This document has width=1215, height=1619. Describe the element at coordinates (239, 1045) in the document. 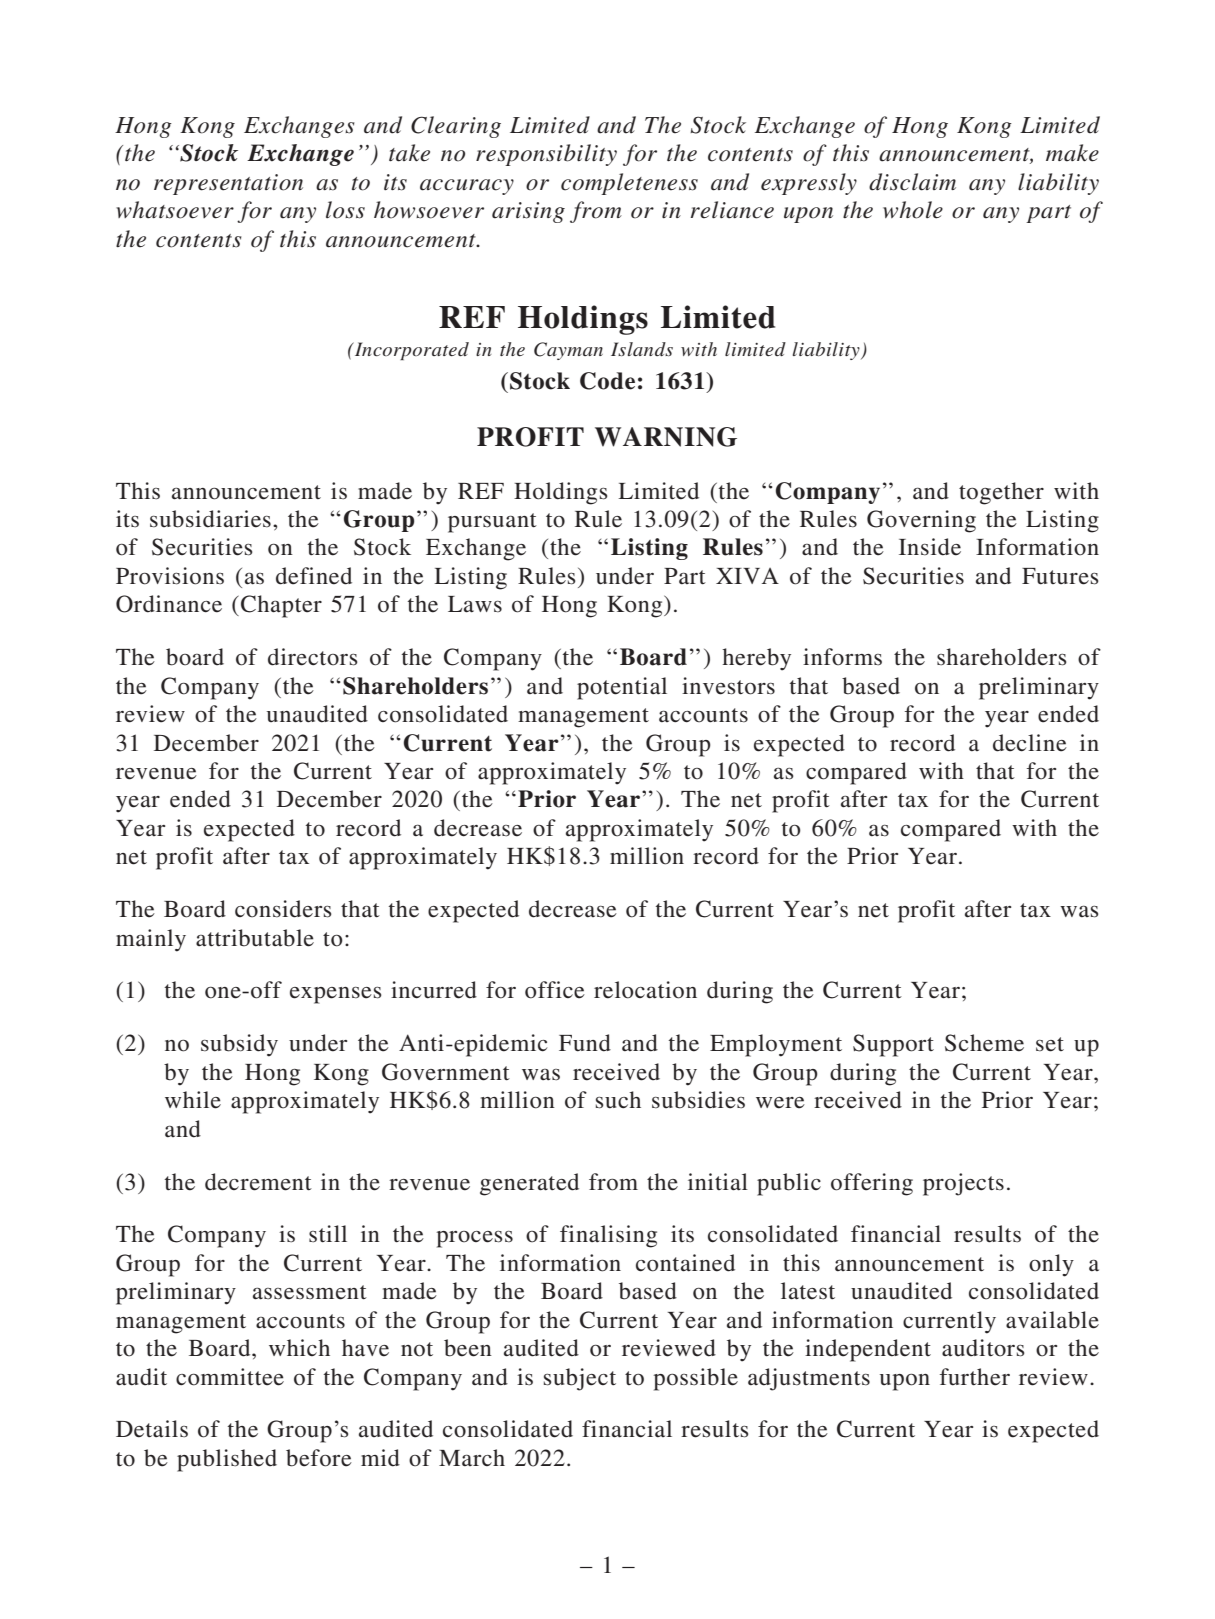

I see `subsidy` at that location.
